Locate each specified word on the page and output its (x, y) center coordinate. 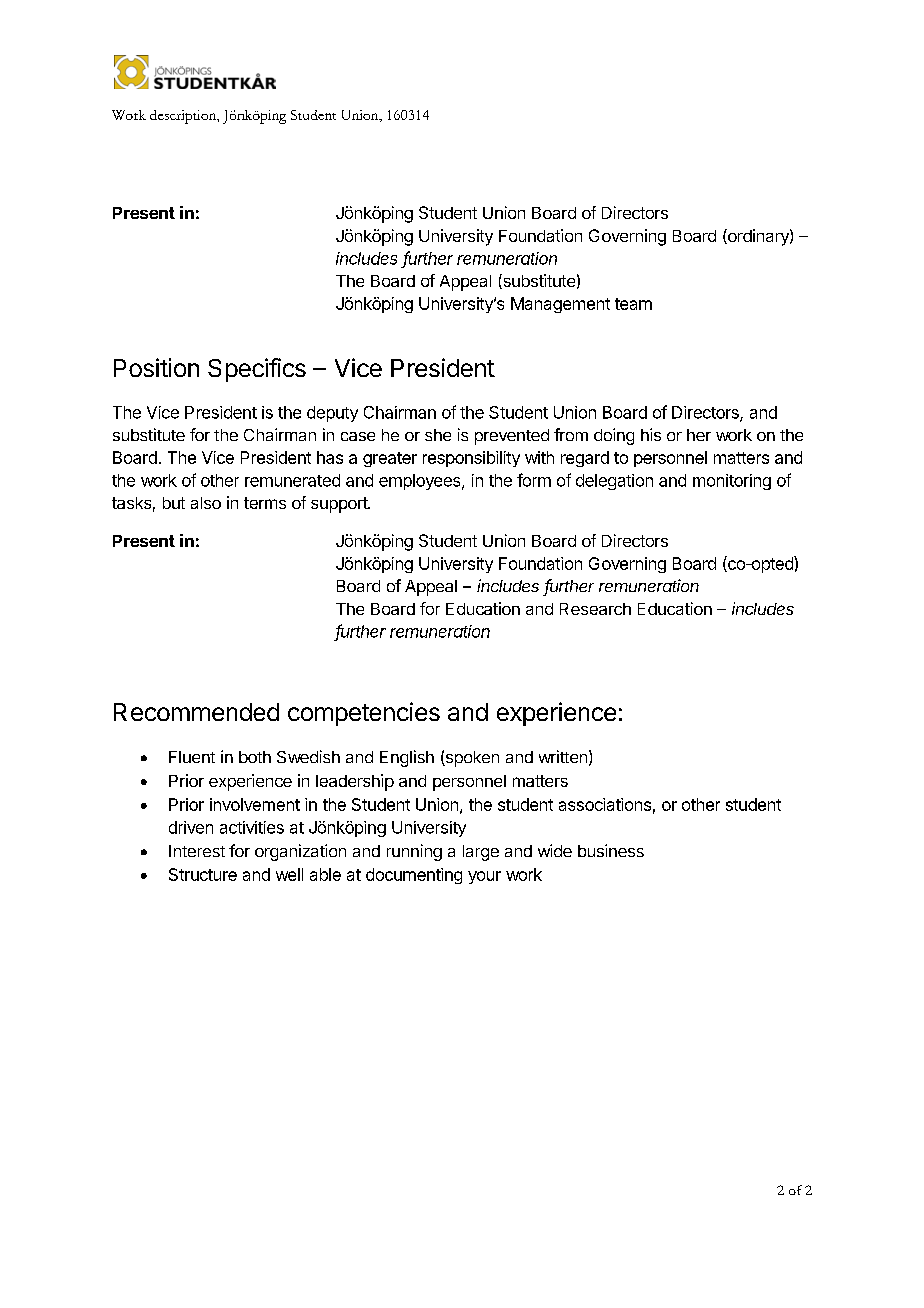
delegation (614, 482)
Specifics (257, 370)
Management (560, 305)
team (633, 304)
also (206, 503)
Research (595, 609)
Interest (197, 851)
